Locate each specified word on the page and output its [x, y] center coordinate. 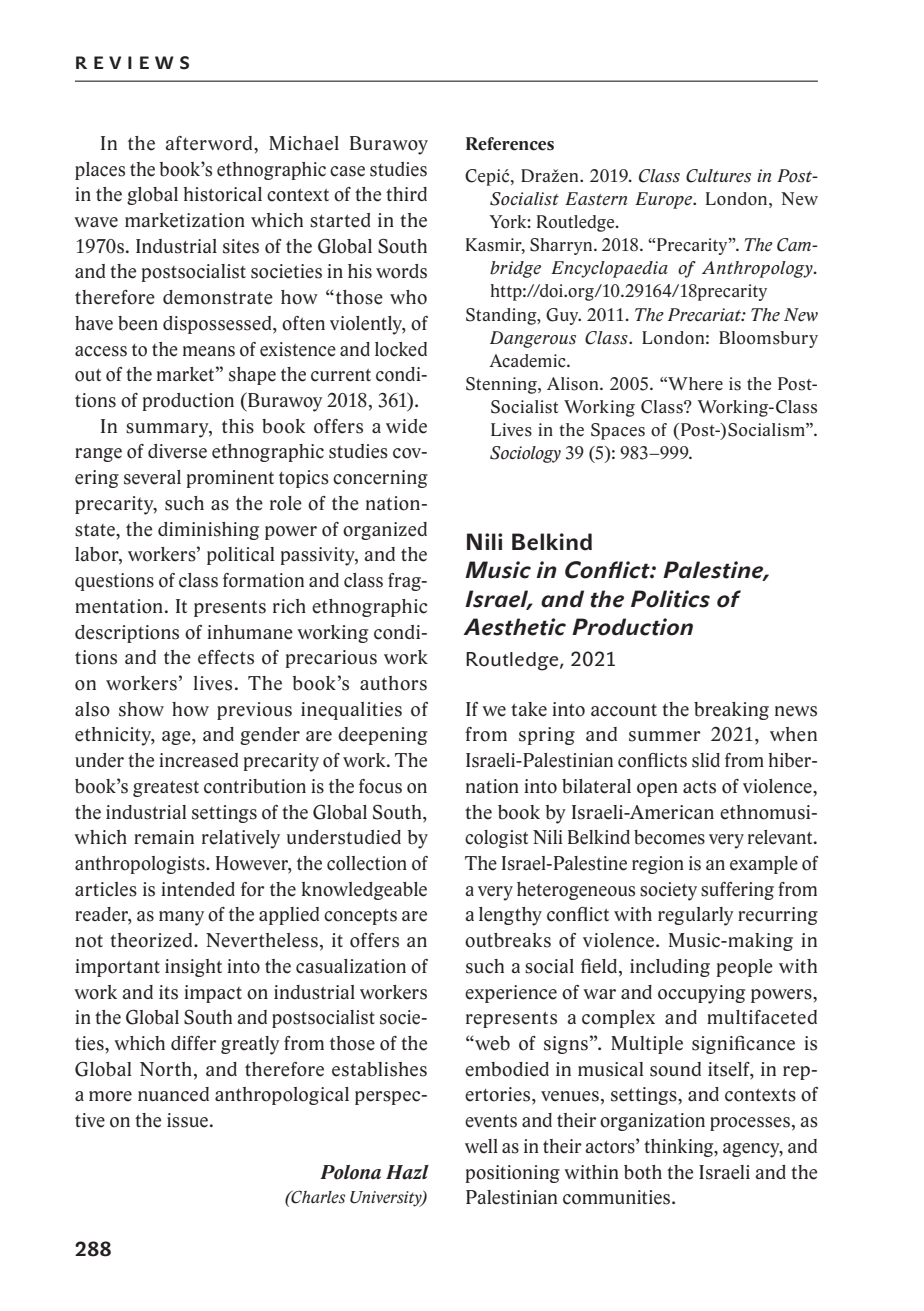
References [510, 144]
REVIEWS [132, 63]
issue [187, 1120]
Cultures [718, 176]
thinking [680, 1148]
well [481, 1146]
